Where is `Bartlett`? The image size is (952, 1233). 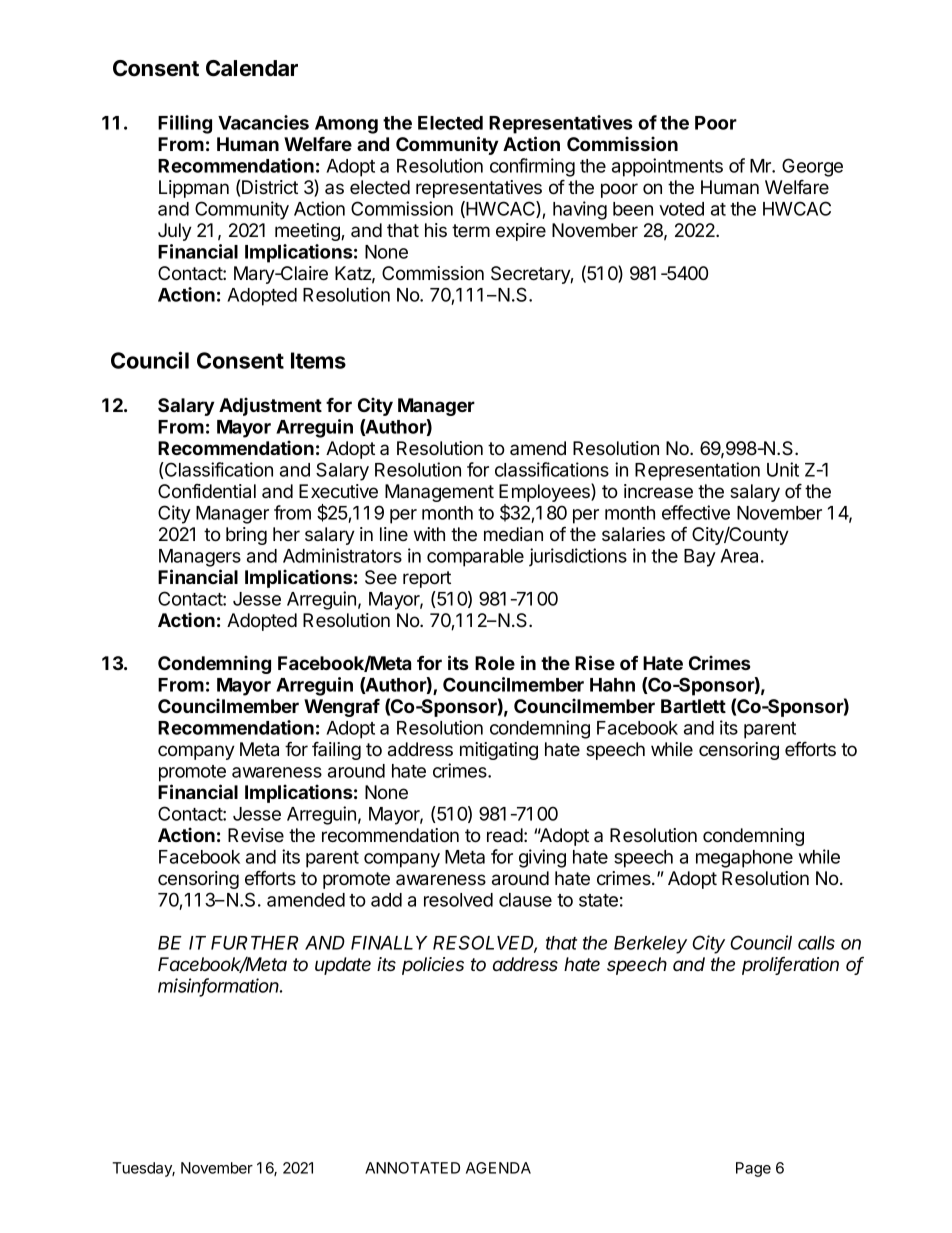 Bartlett is located at coordinates (693, 706).
